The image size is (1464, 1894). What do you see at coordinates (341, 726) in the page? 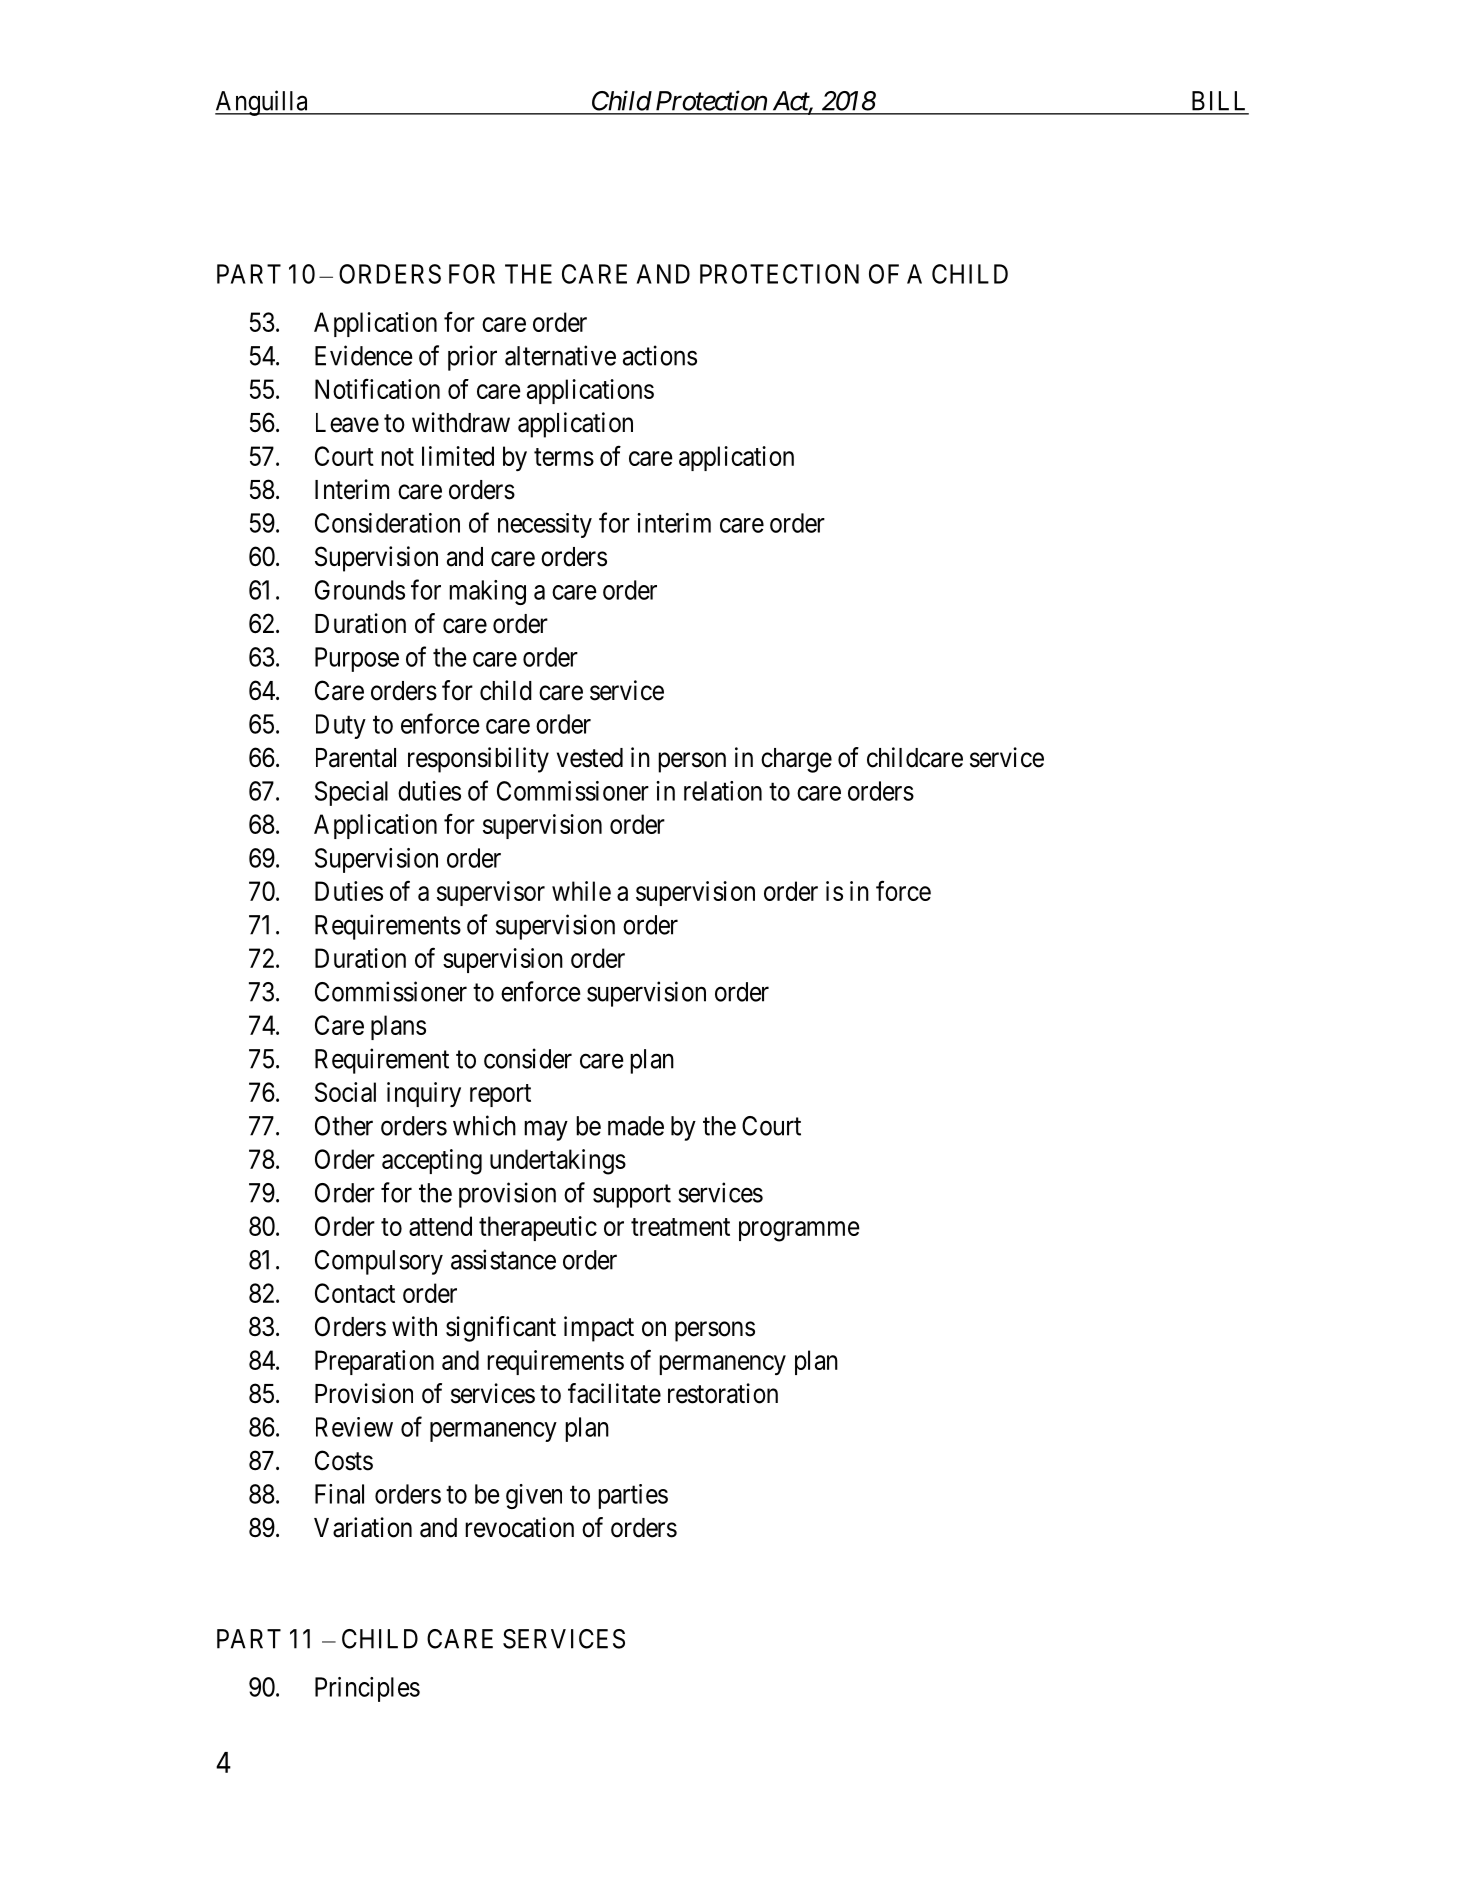
I see `Duty` at bounding box center [341, 726].
